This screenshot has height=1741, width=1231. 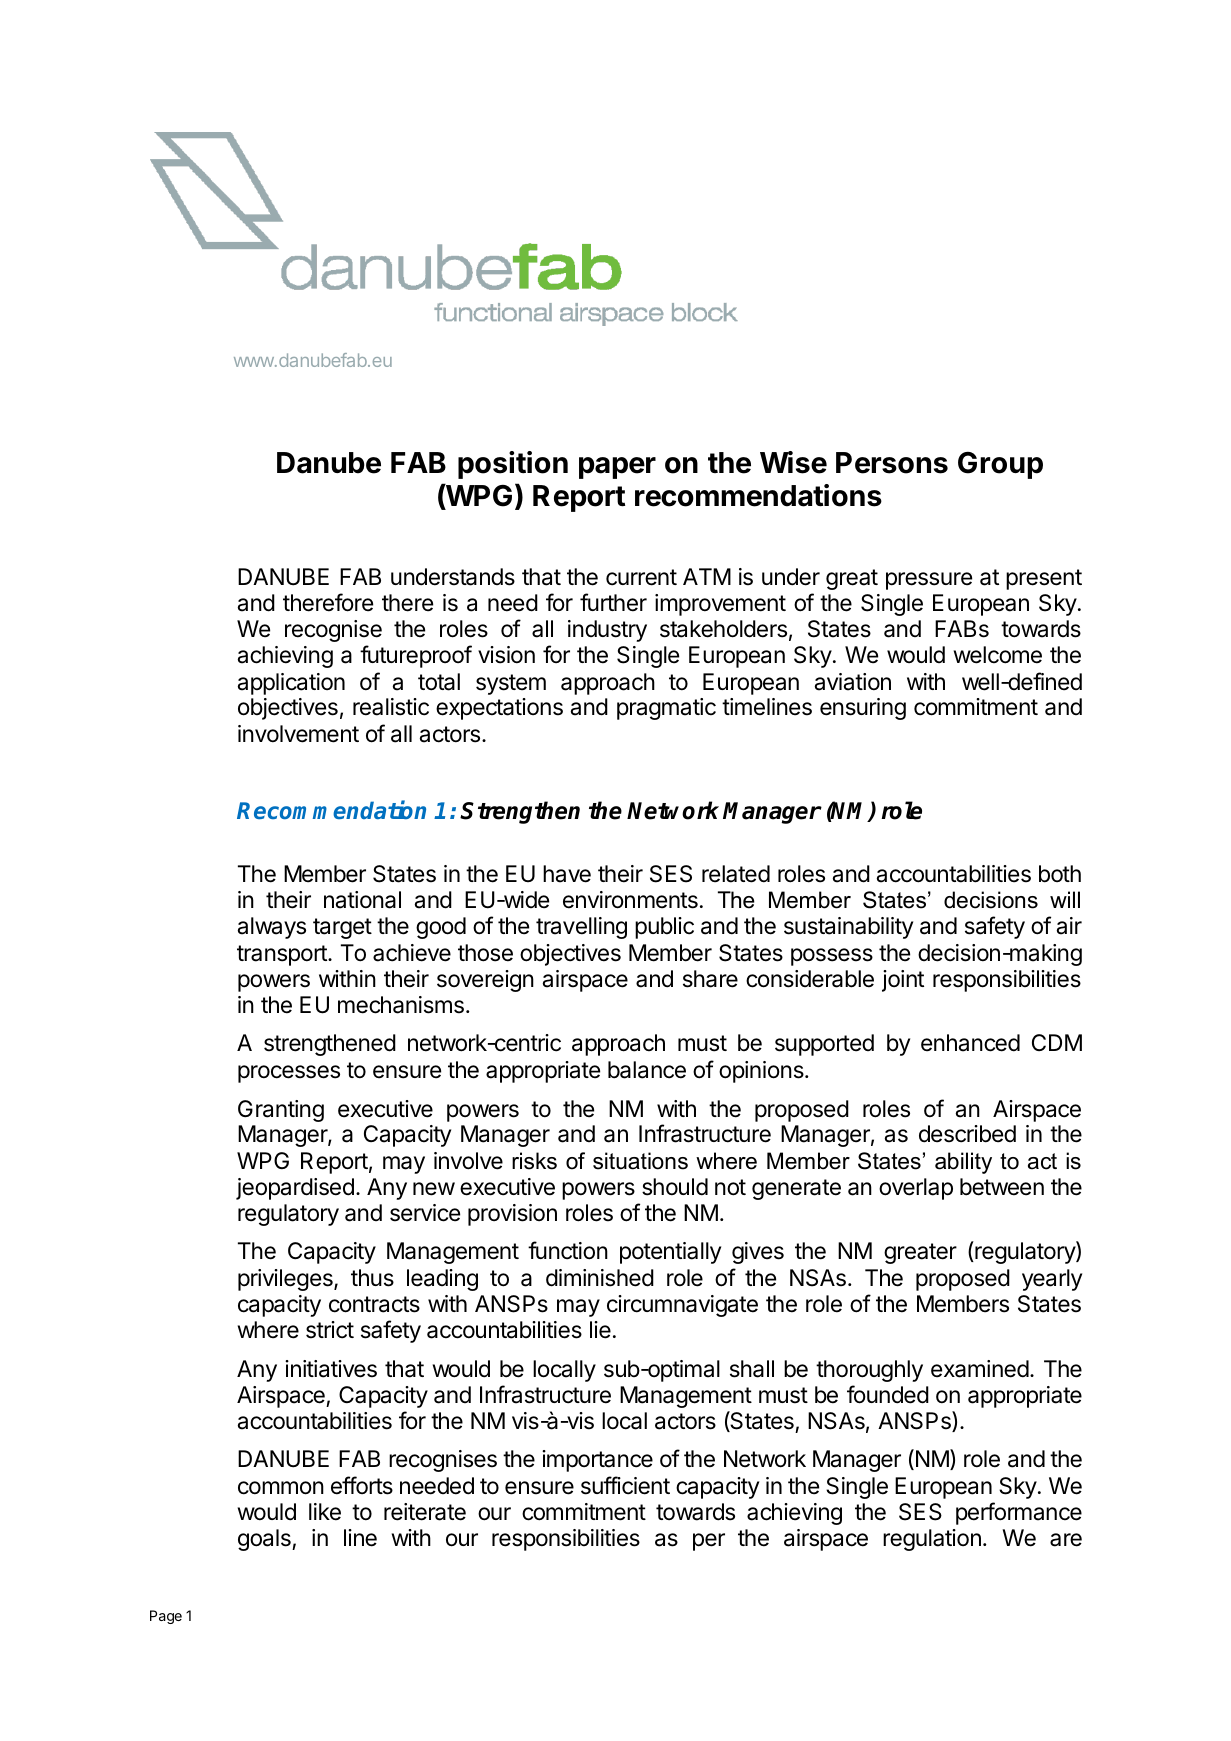 I want to click on goals, so click(x=265, y=1540).
